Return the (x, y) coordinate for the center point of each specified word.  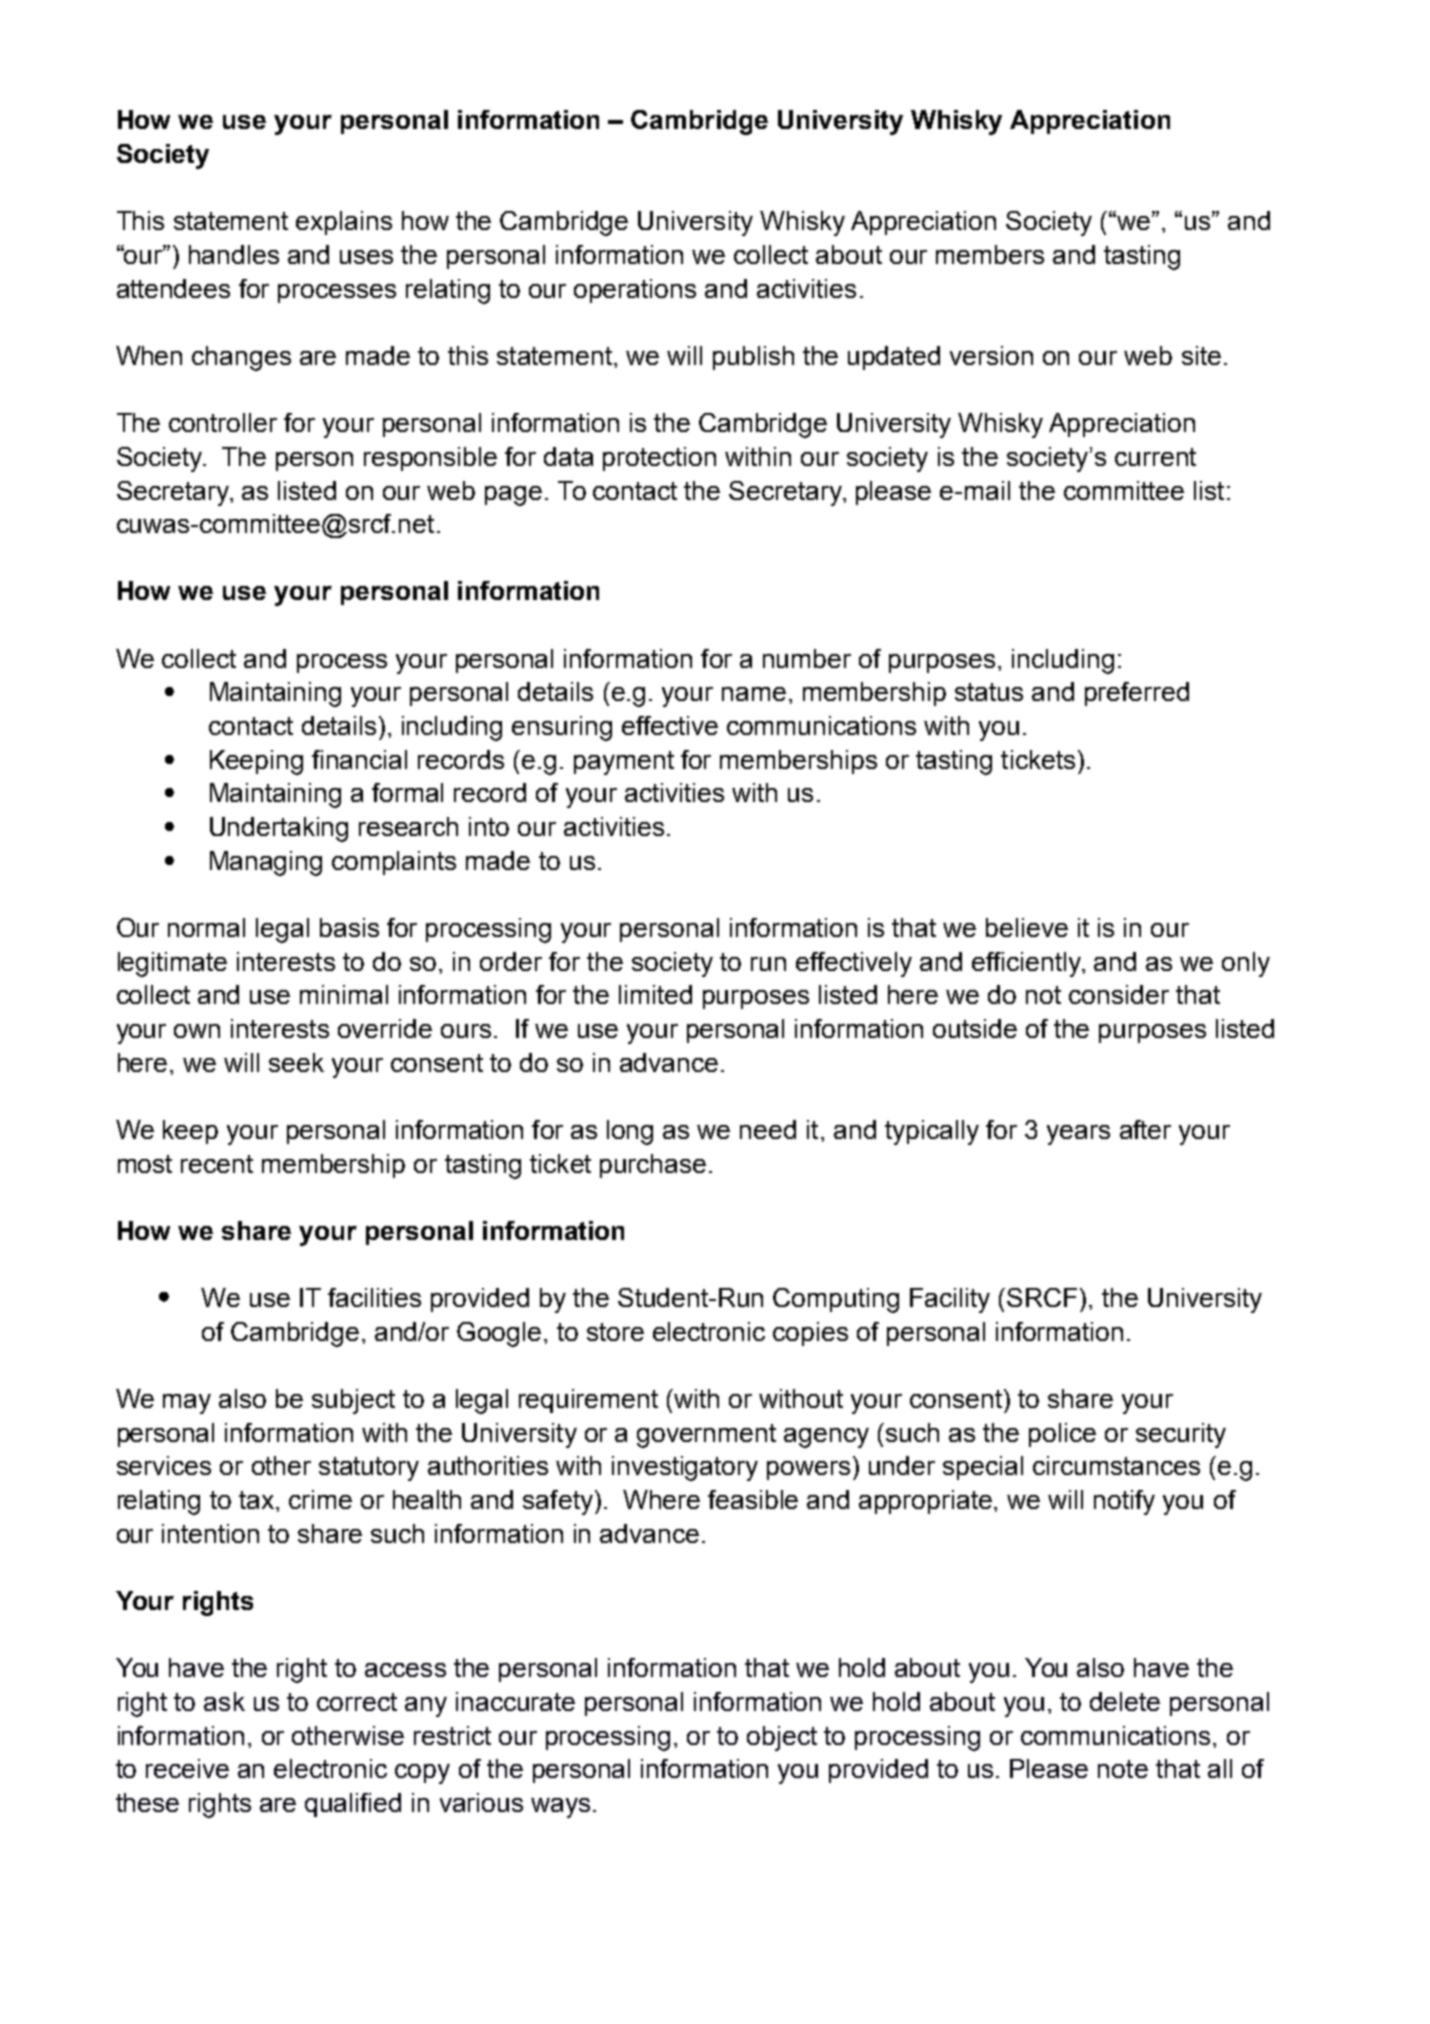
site (1201, 355)
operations (635, 291)
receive (187, 1768)
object (782, 1738)
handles (234, 254)
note (1123, 1769)
